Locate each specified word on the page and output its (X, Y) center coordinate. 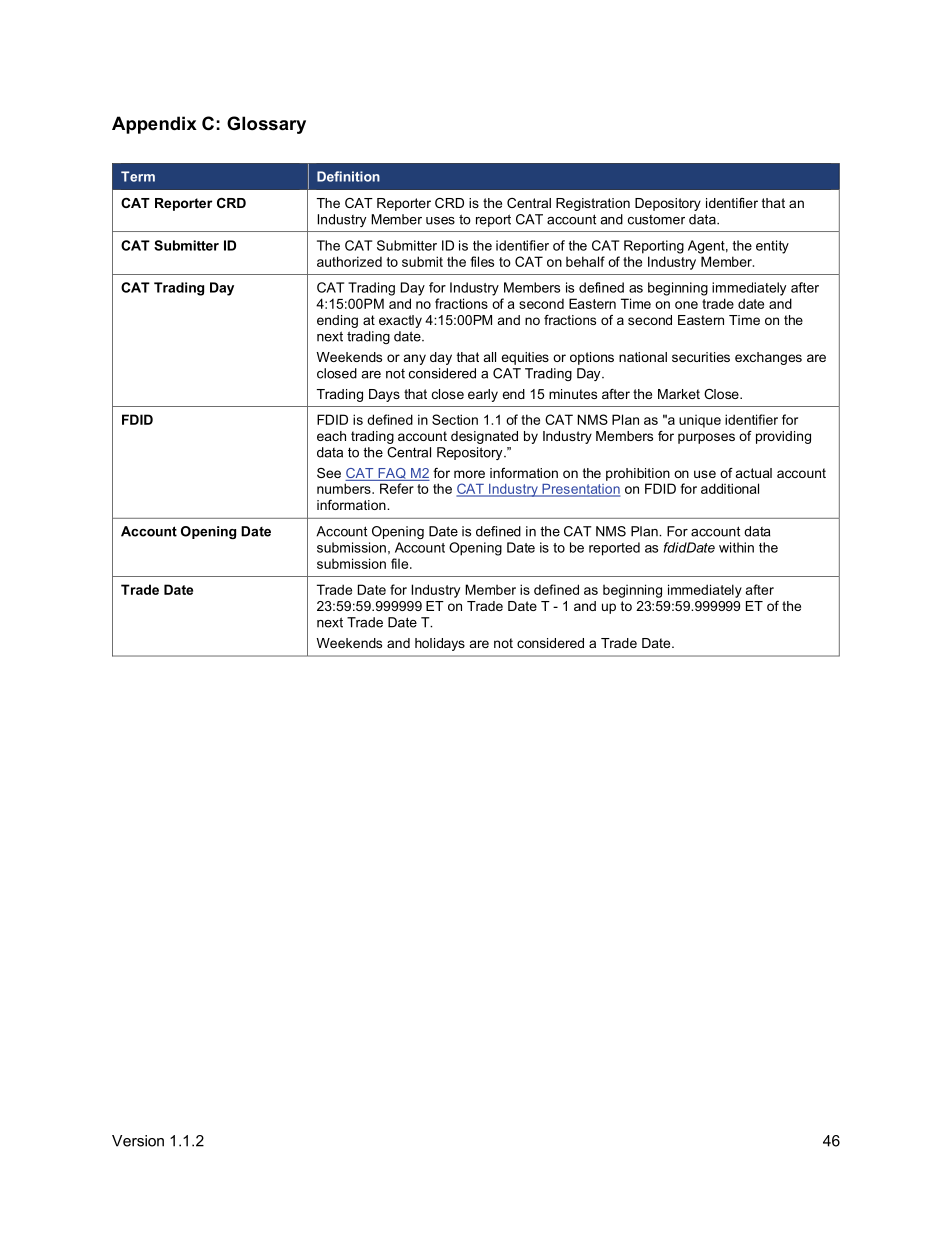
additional (730, 488)
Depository (668, 204)
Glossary (266, 125)
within (736, 547)
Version (138, 1141)
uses (440, 221)
